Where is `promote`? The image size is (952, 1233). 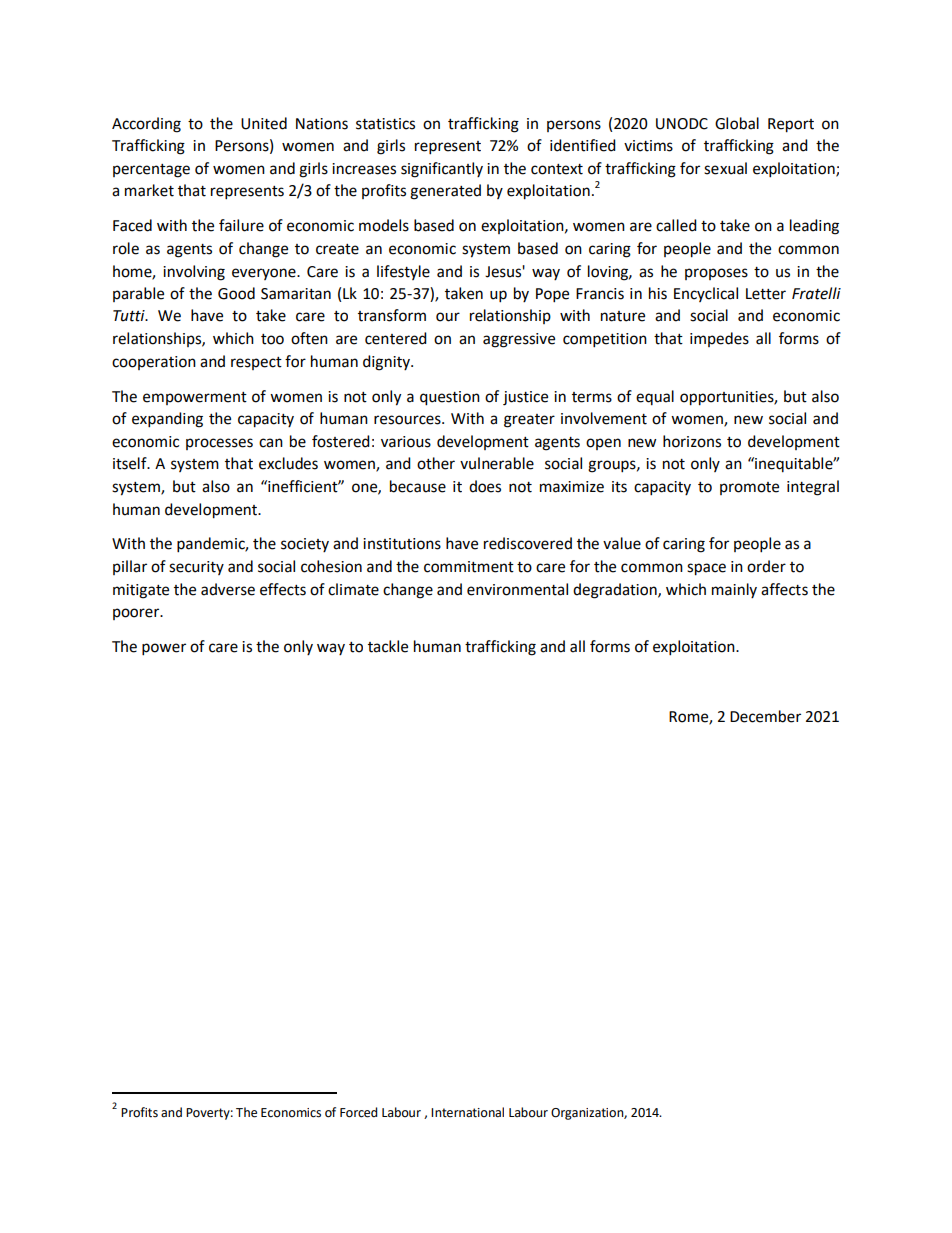
promote is located at coordinates (749, 488).
